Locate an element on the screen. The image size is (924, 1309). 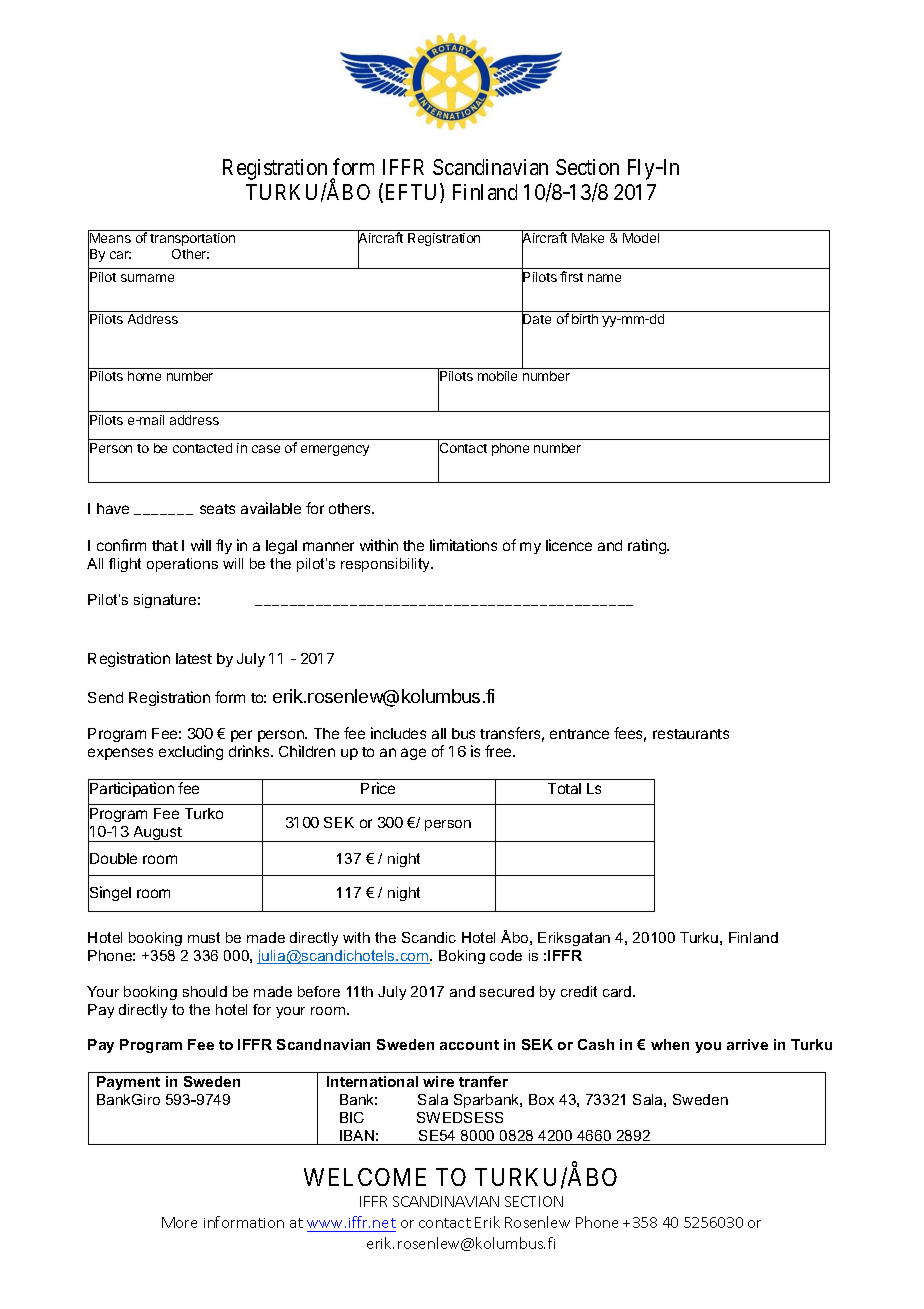
includes is located at coordinates (398, 733).
